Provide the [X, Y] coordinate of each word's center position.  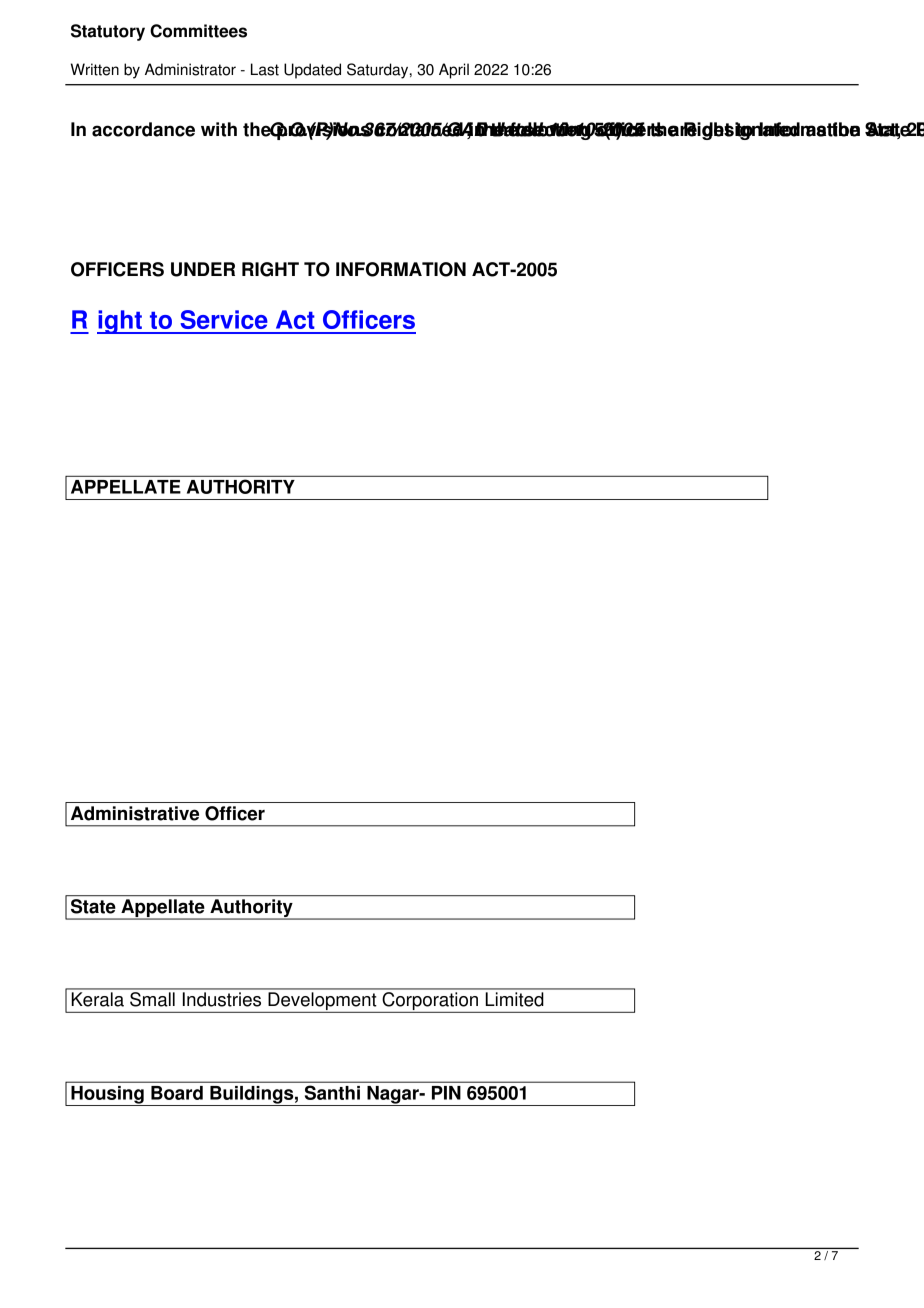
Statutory [108, 32]
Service [224, 319]
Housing [107, 1096]
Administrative [135, 813]
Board [177, 1093]
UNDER [203, 269]
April [454, 71]
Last [265, 69]
